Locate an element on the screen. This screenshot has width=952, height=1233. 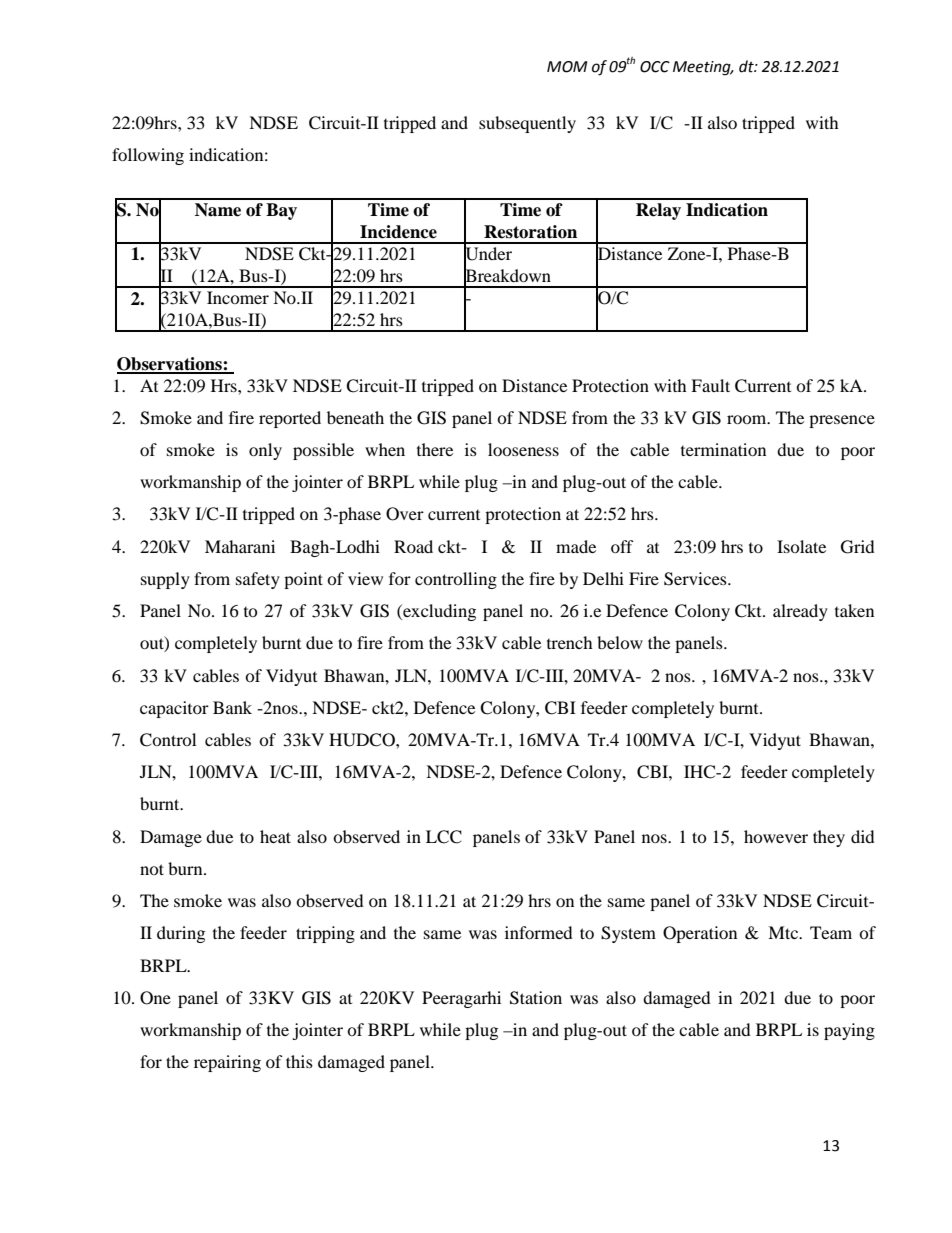
paying is located at coordinates (849, 1031).
